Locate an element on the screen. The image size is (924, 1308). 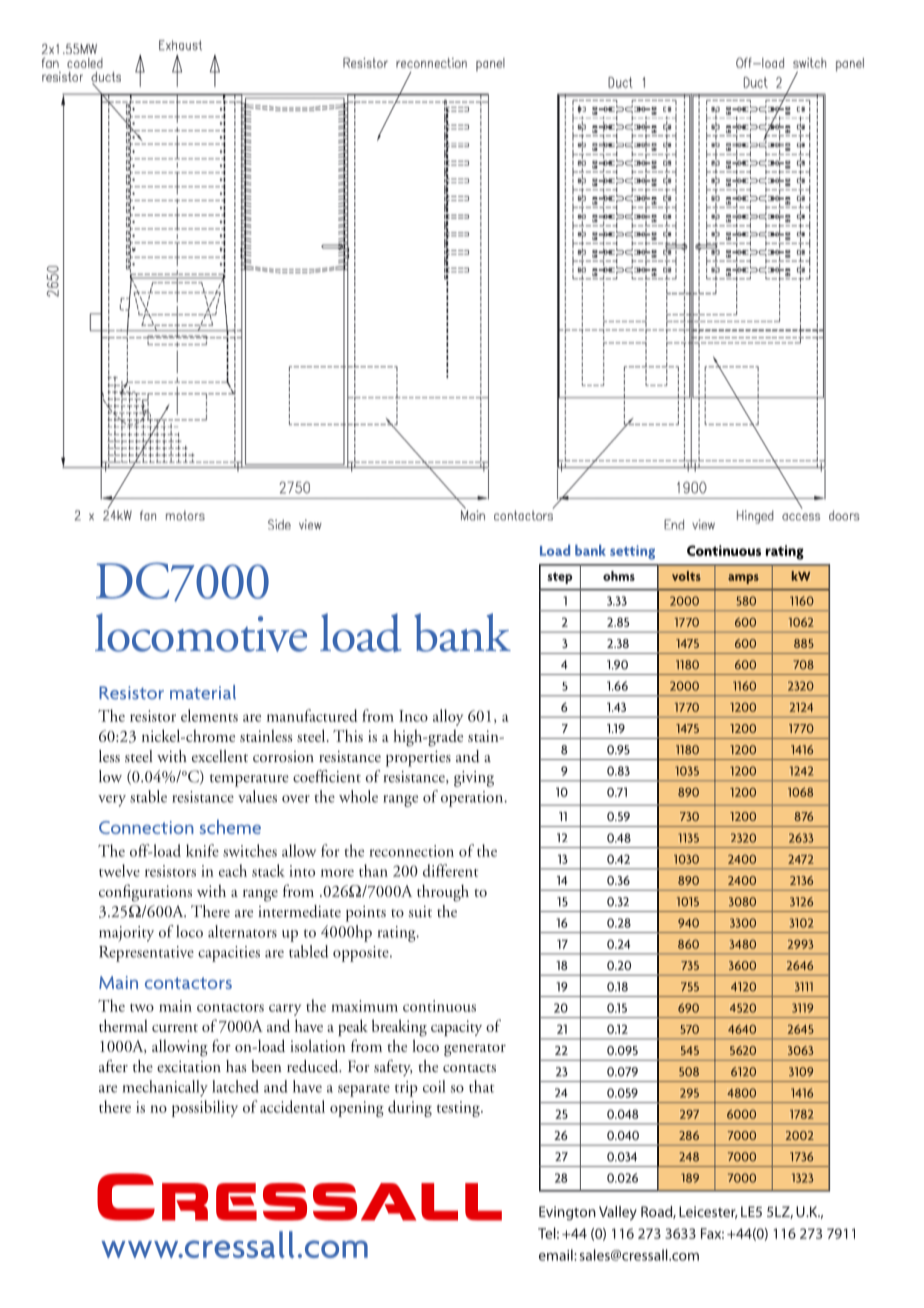
possibility is located at coordinates (205, 1108).
